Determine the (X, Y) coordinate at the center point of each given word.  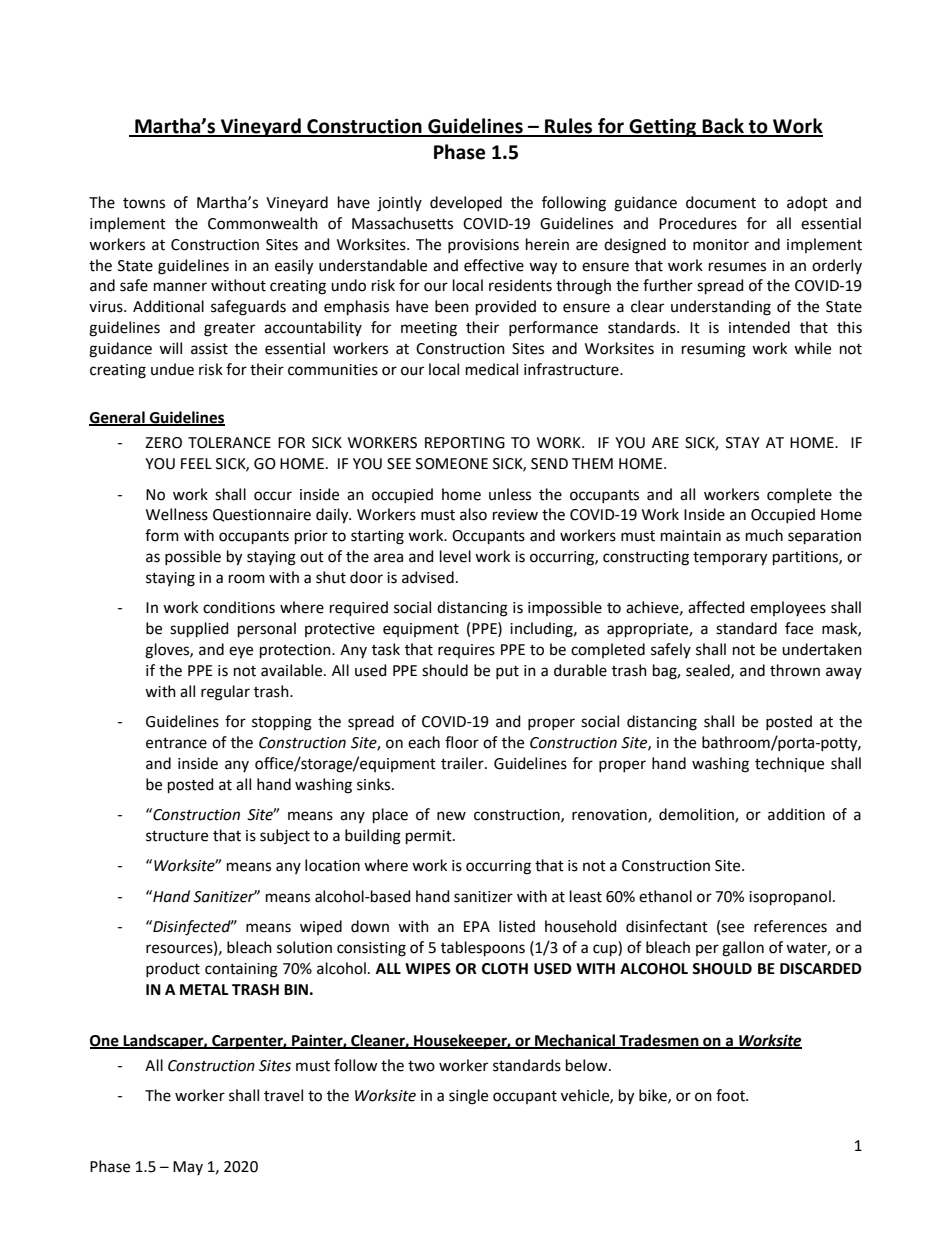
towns (144, 203)
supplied (199, 629)
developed (466, 203)
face (799, 628)
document (721, 202)
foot (731, 1095)
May (188, 1168)
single (468, 1097)
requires (466, 651)
